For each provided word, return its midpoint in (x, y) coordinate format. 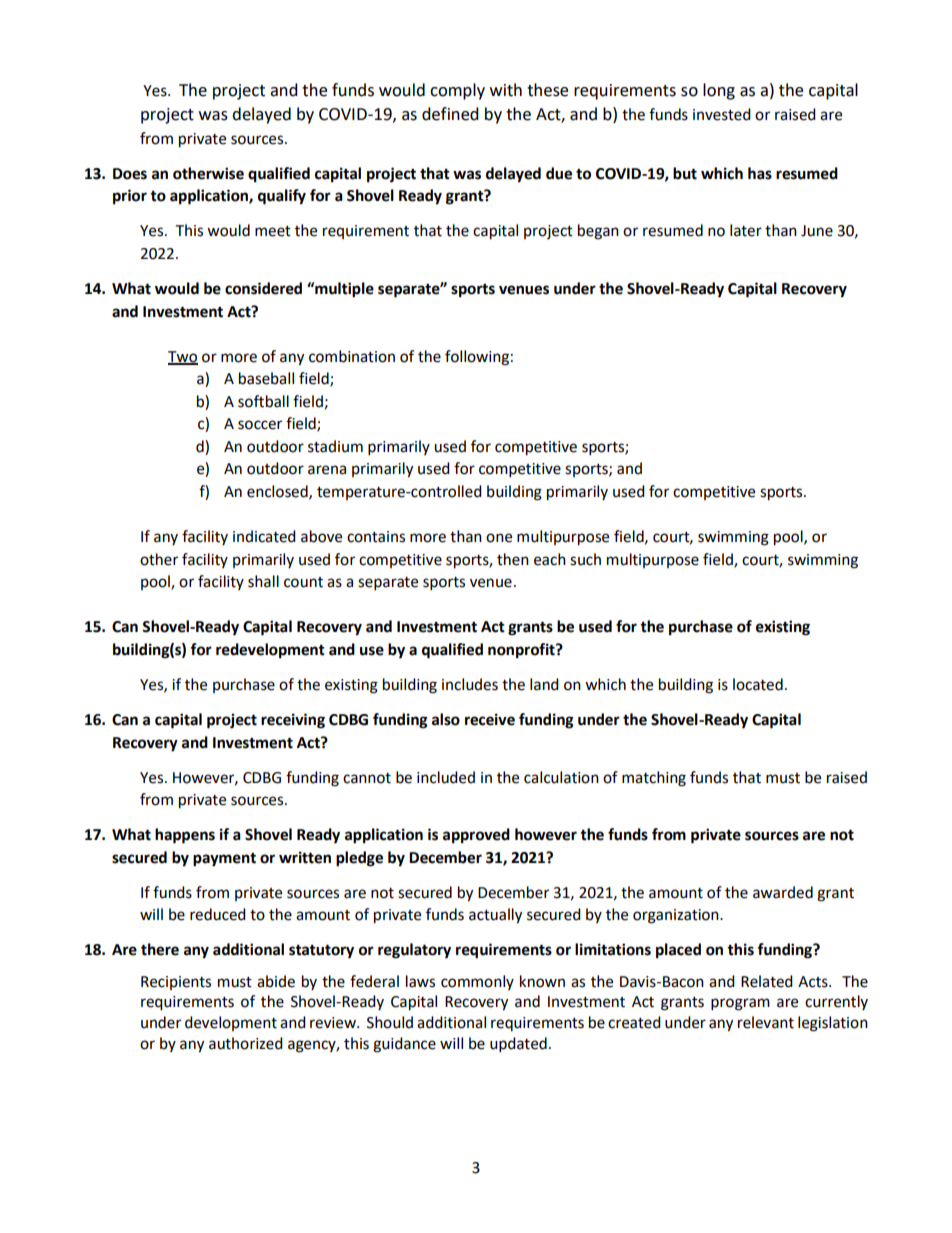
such (585, 559)
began (598, 232)
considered (263, 288)
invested (722, 114)
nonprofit (522, 651)
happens (185, 836)
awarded (783, 892)
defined (450, 114)
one (499, 538)
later (746, 230)
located (758, 684)
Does (130, 174)
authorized (246, 1043)
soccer (260, 425)
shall (263, 581)
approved (476, 836)
